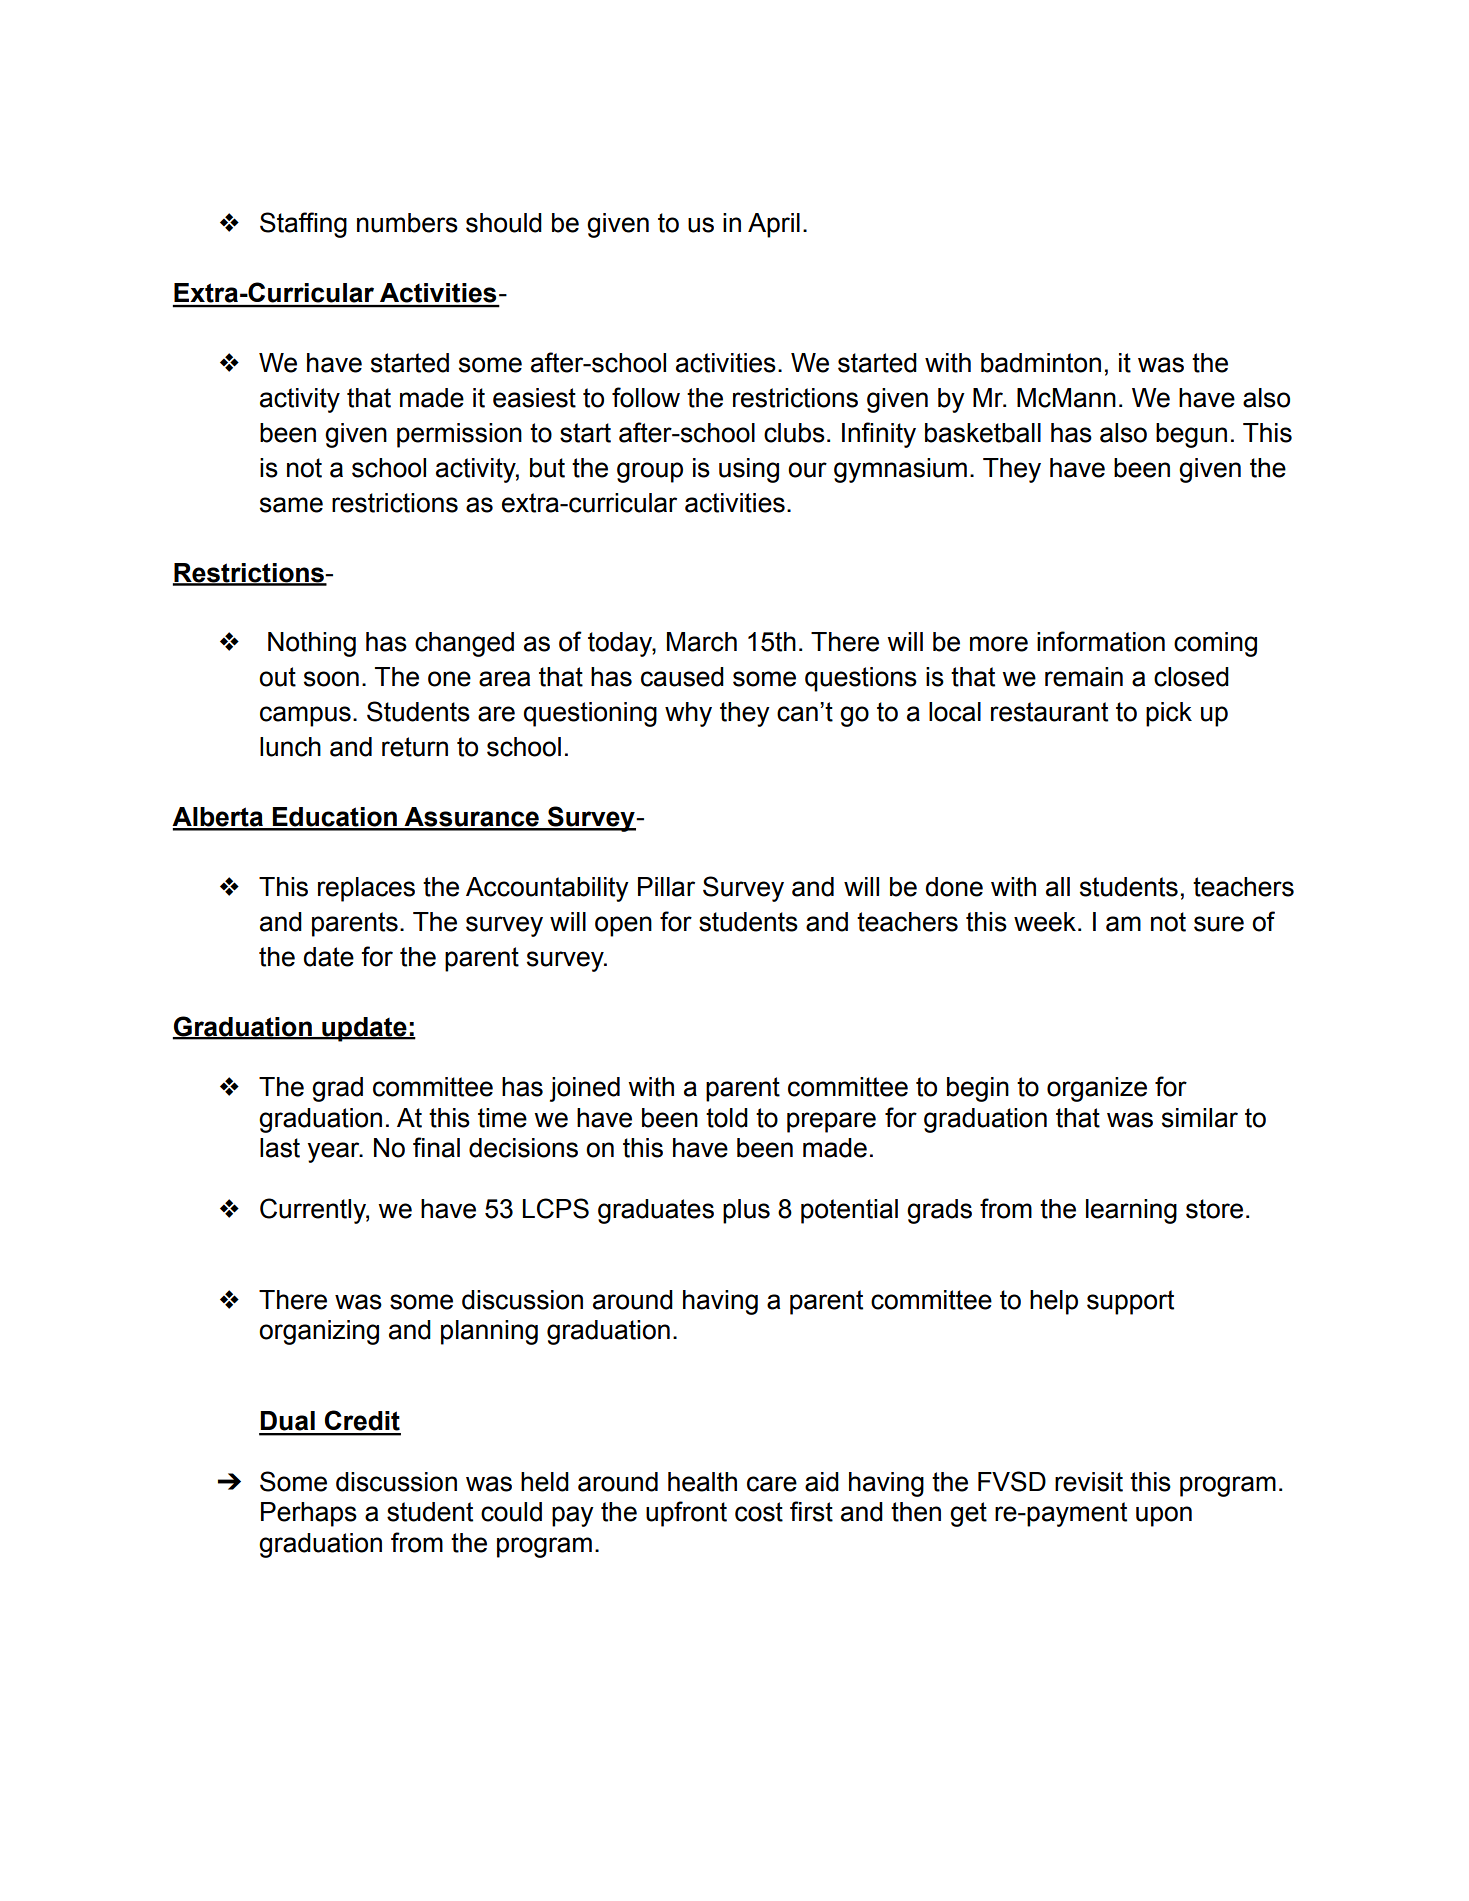  What do you see at coordinates (1097, 1089) in the screenshot?
I see `organize` at bounding box center [1097, 1089].
